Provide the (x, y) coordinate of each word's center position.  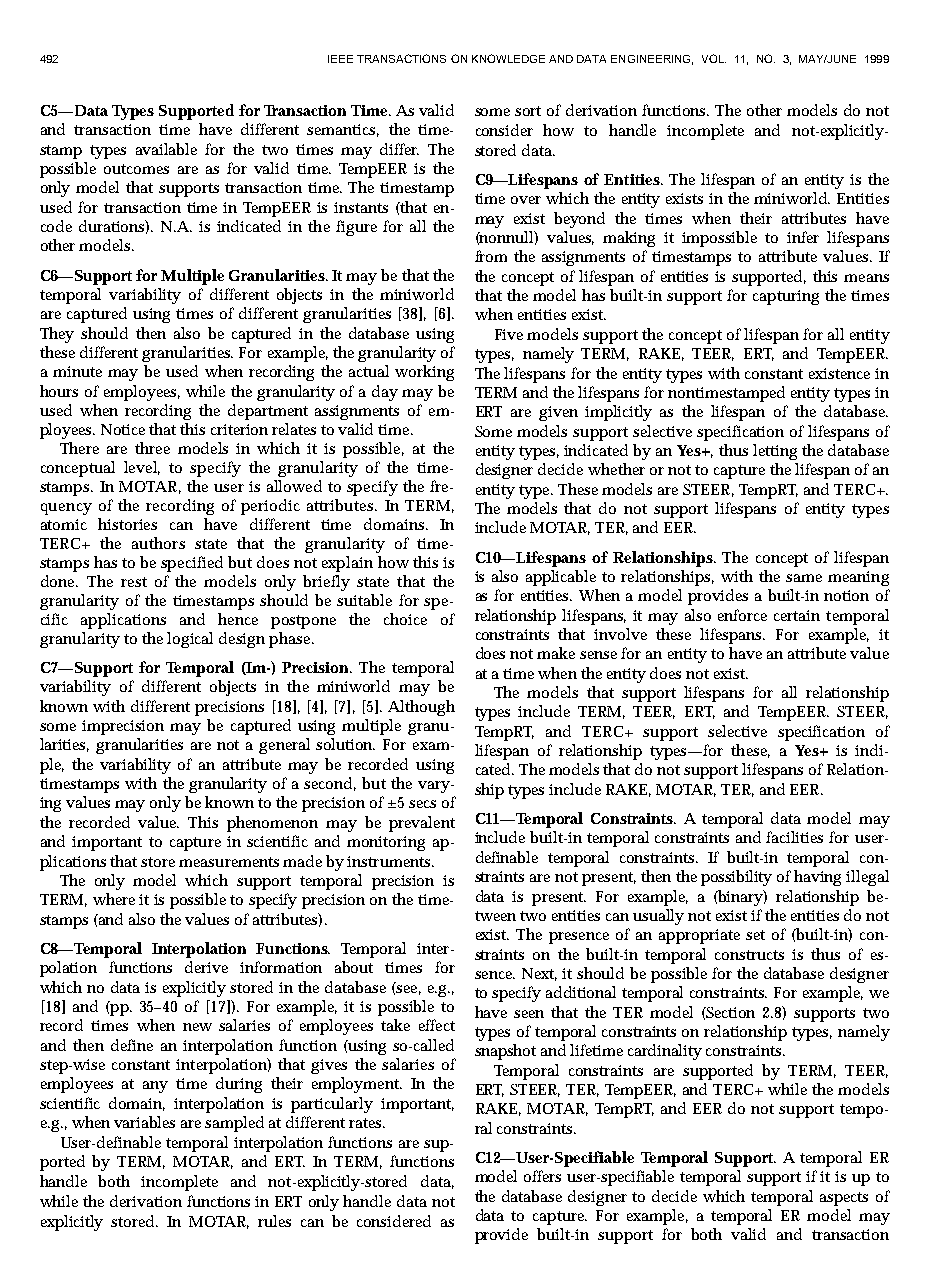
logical (190, 640)
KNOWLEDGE (508, 58)
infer (803, 237)
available (166, 149)
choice (405, 619)
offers (542, 1176)
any (155, 1087)
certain (797, 615)
